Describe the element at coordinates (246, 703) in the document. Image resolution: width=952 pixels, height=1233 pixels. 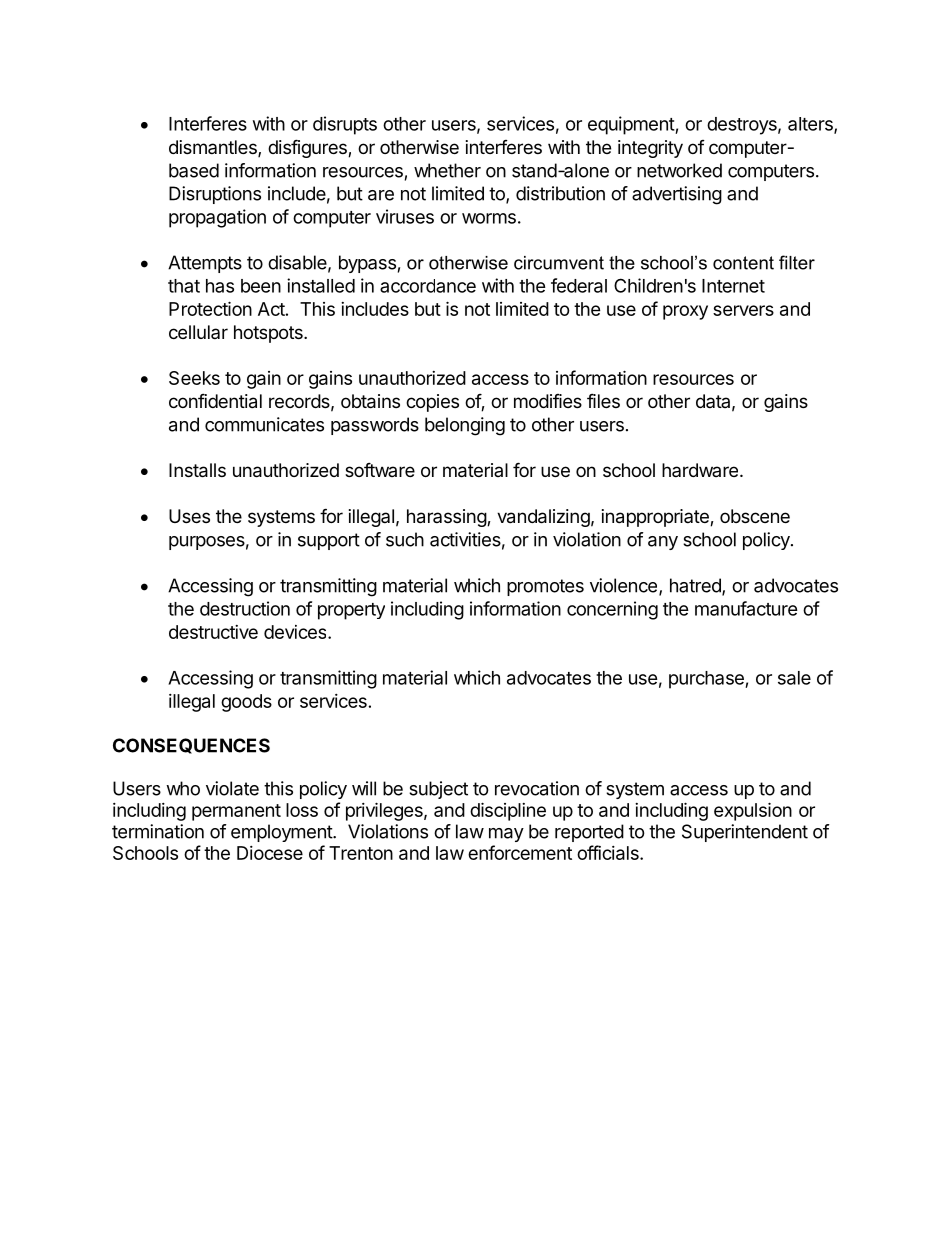
I see `goods` at that location.
